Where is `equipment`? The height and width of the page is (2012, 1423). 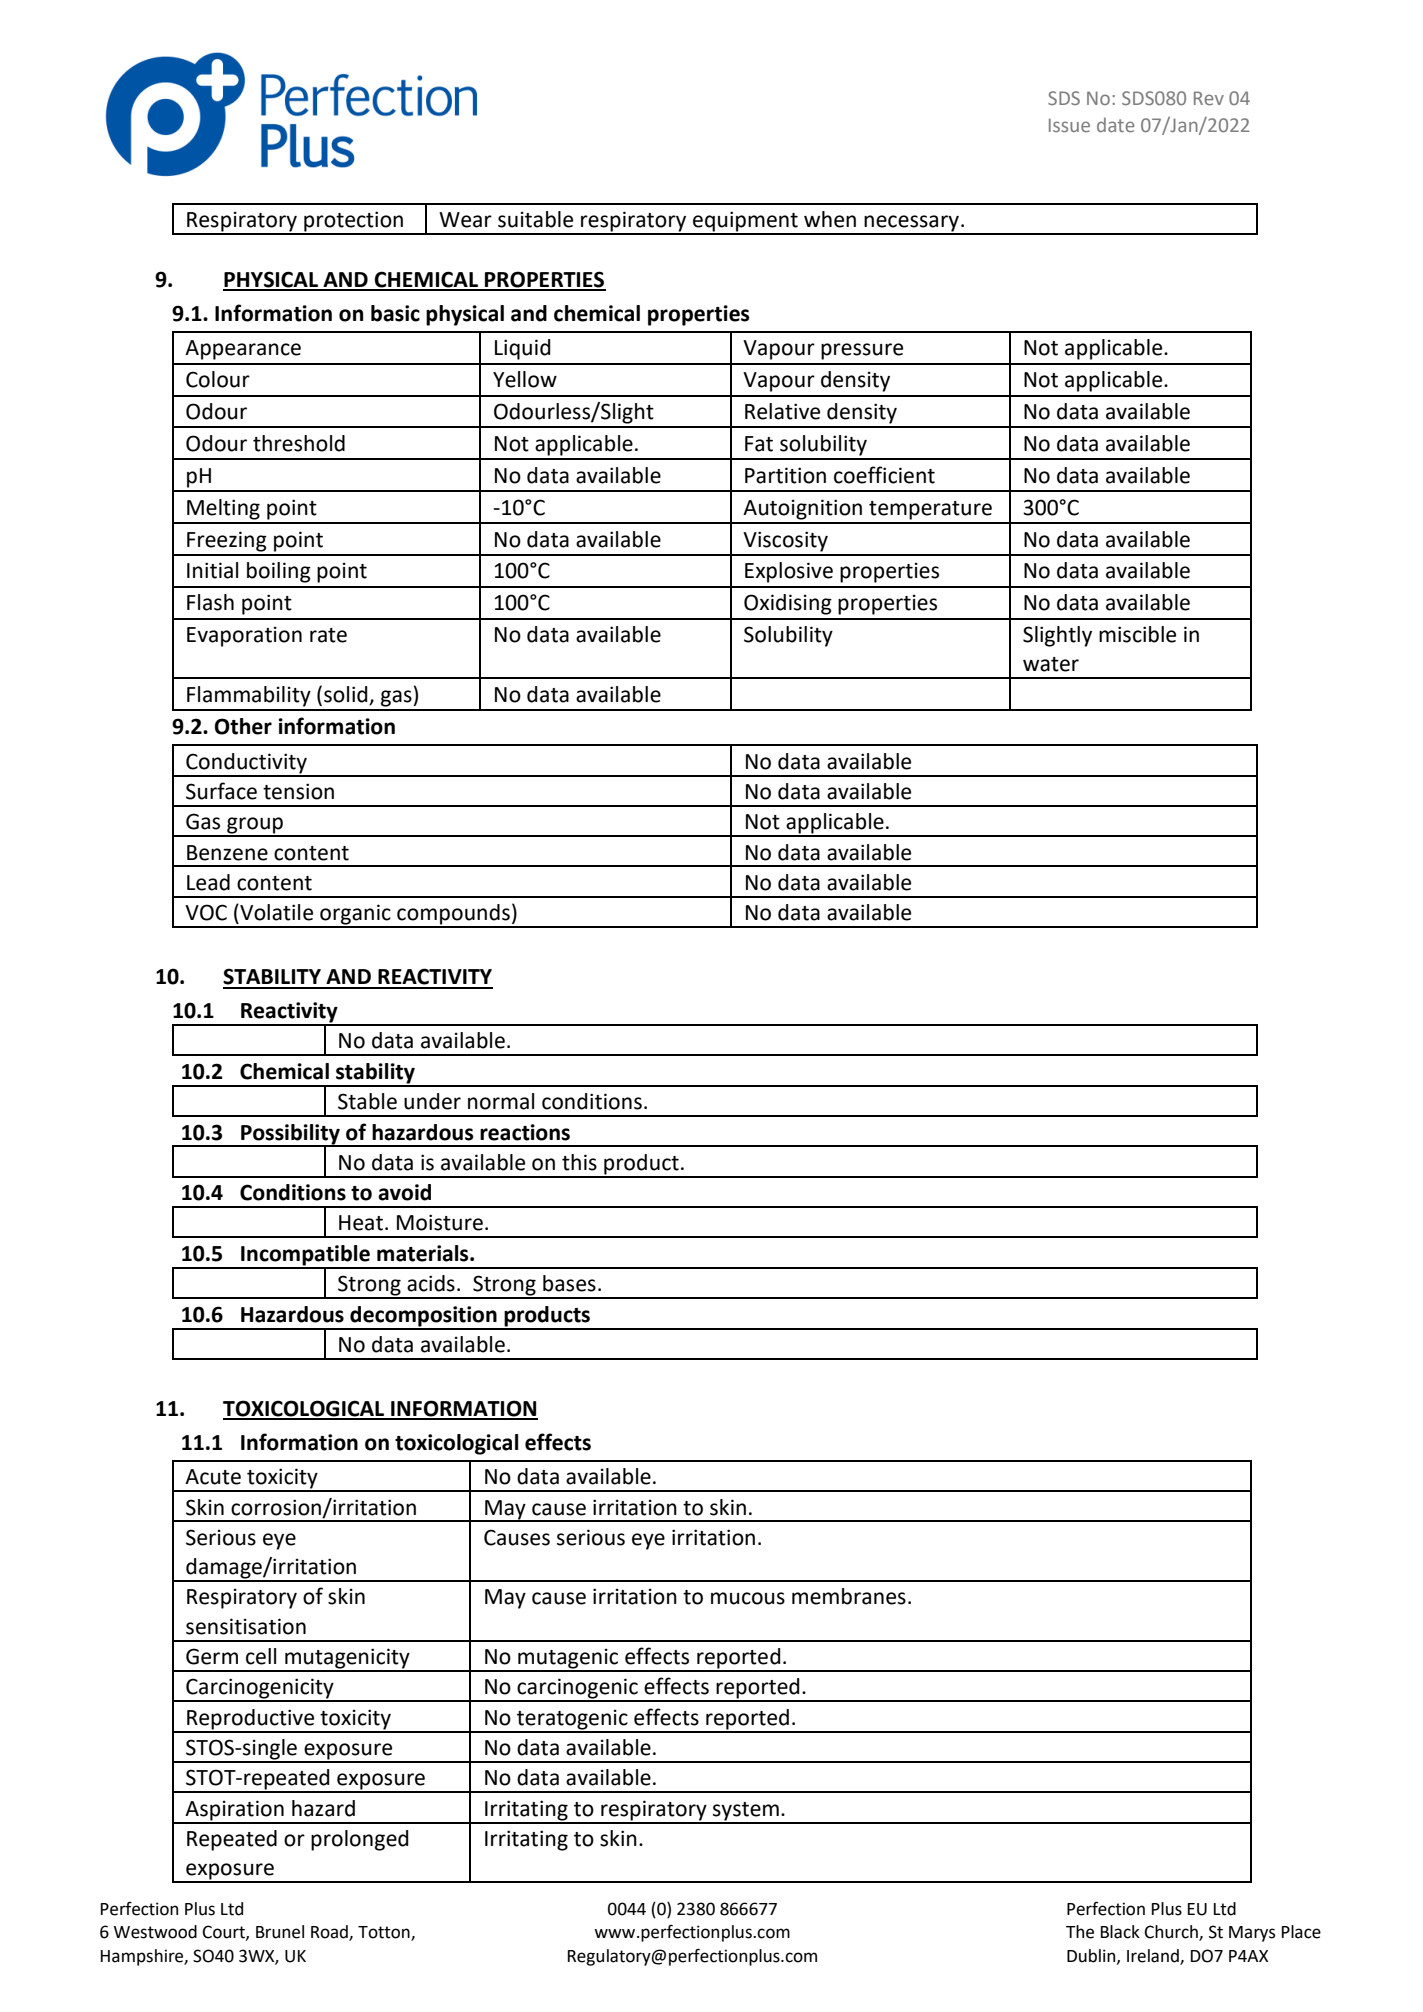
equipment is located at coordinates (745, 222).
